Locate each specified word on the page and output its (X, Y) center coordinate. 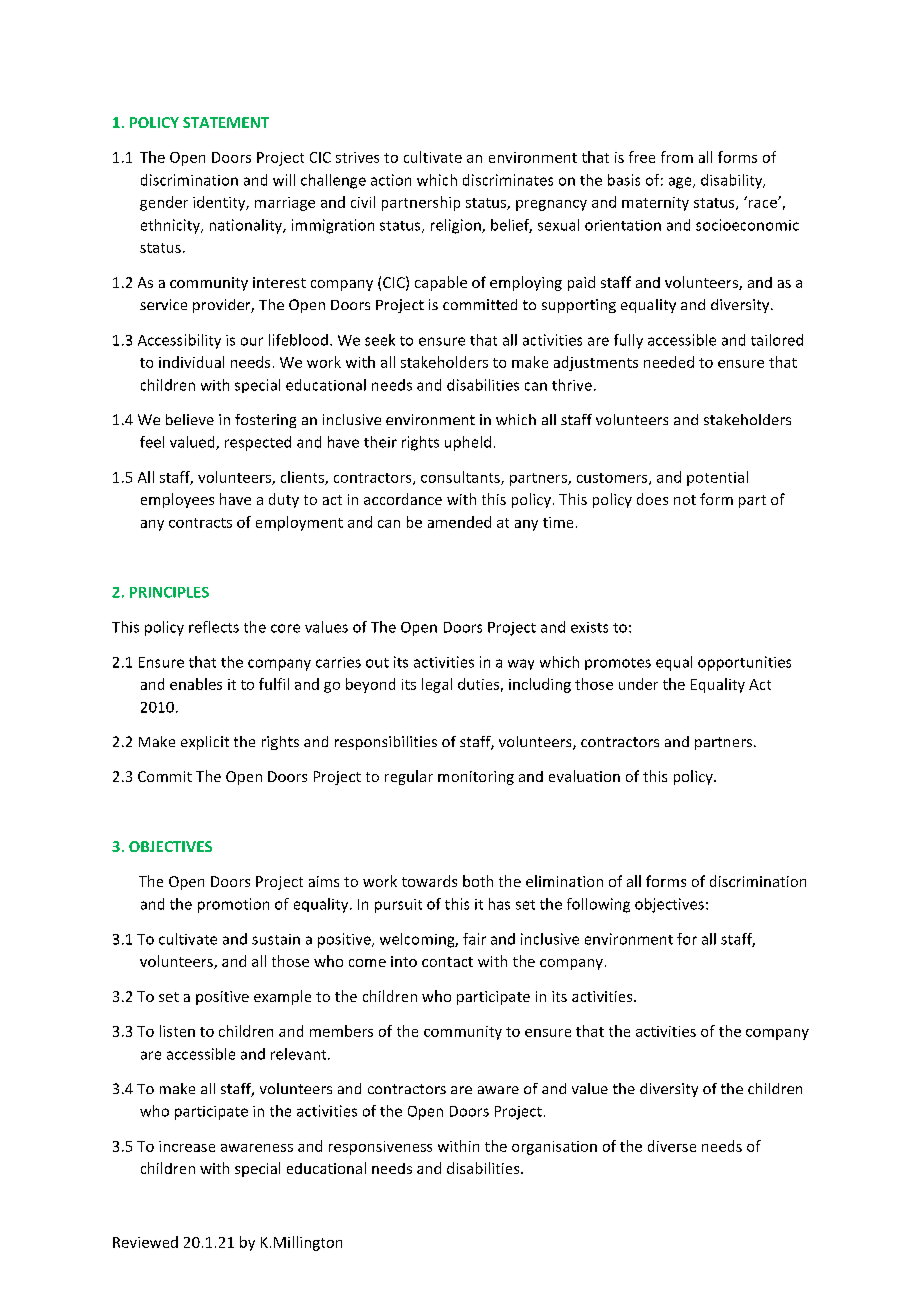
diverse (672, 1146)
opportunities (744, 663)
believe (190, 419)
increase (187, 1146)
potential (717, 478)
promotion (233, 905)
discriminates (508, 180)
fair (474, 939)
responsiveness (380, 1148)
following (598, 905)
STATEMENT (226, 122)
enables (196, 684)
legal (437, 685)
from (677, 157)
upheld (468, 443)
